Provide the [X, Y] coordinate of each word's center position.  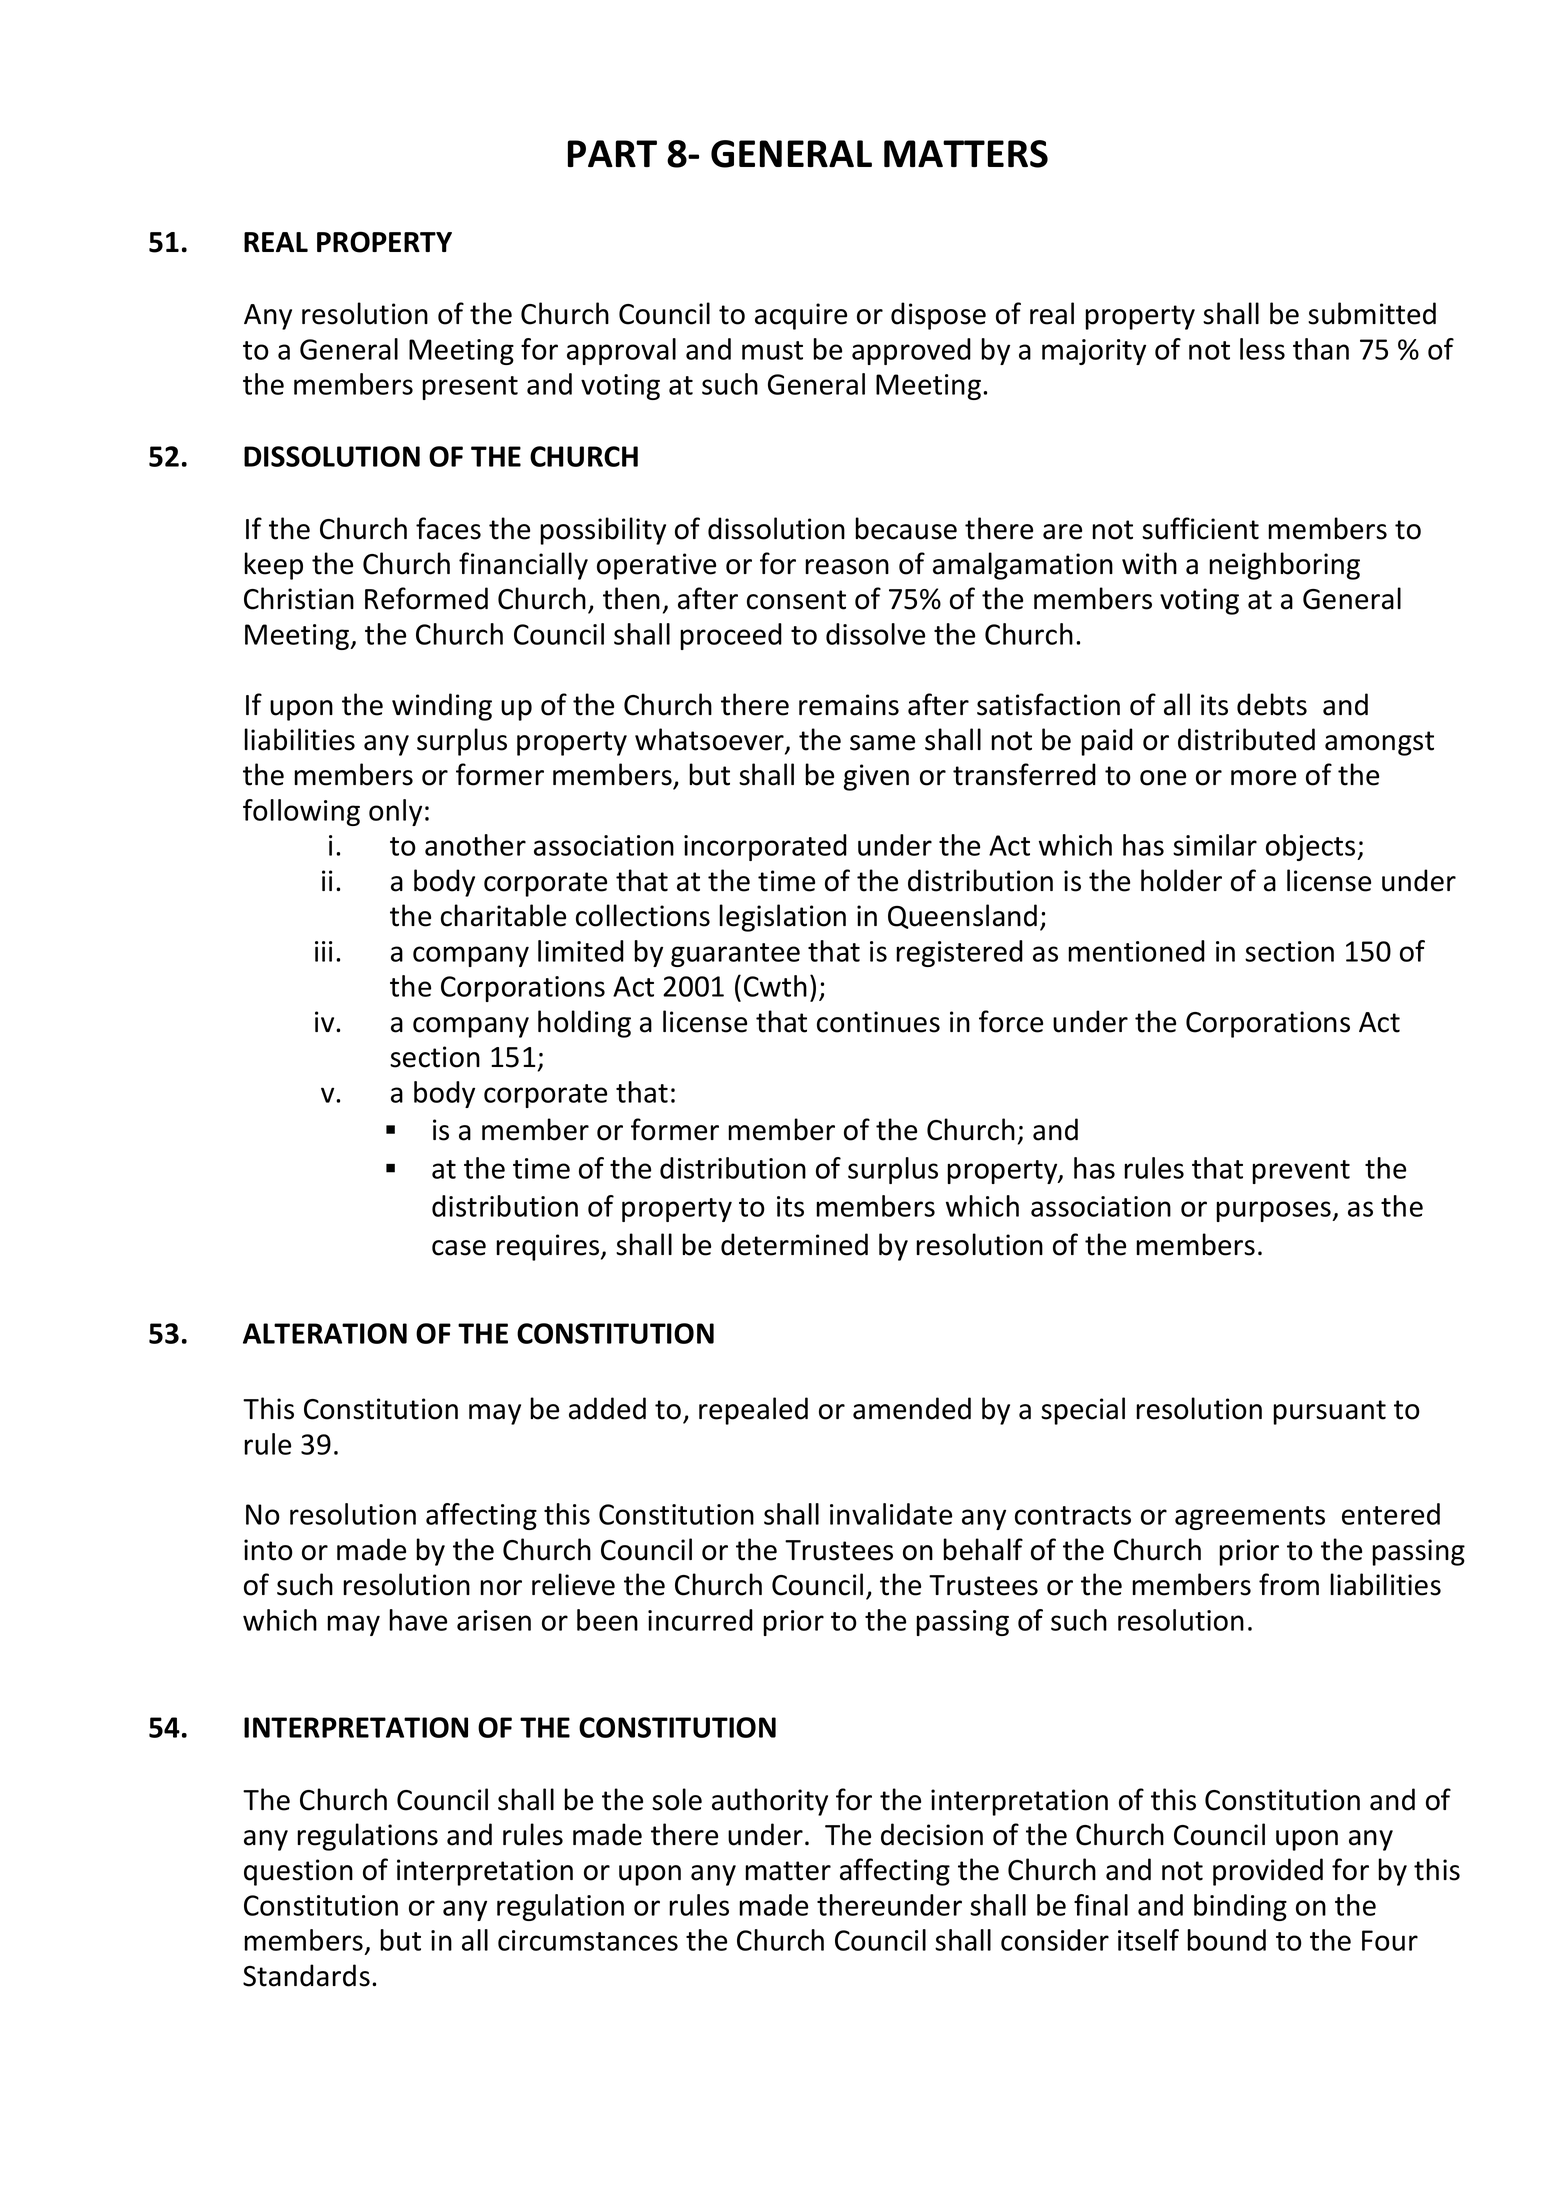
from [1289, 1584]
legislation [782, 918]
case [459, 1248]
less [1262, 349]
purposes [1274, 1211]
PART [612, 153]
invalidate [891, 1514]
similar [1215, 845]
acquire [801, 316]
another [475, 845]
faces [448, 528]
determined [794, 1244]
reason [847, 567]
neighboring [1284, 566]
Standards [306, 1975]
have [418, 1620]
